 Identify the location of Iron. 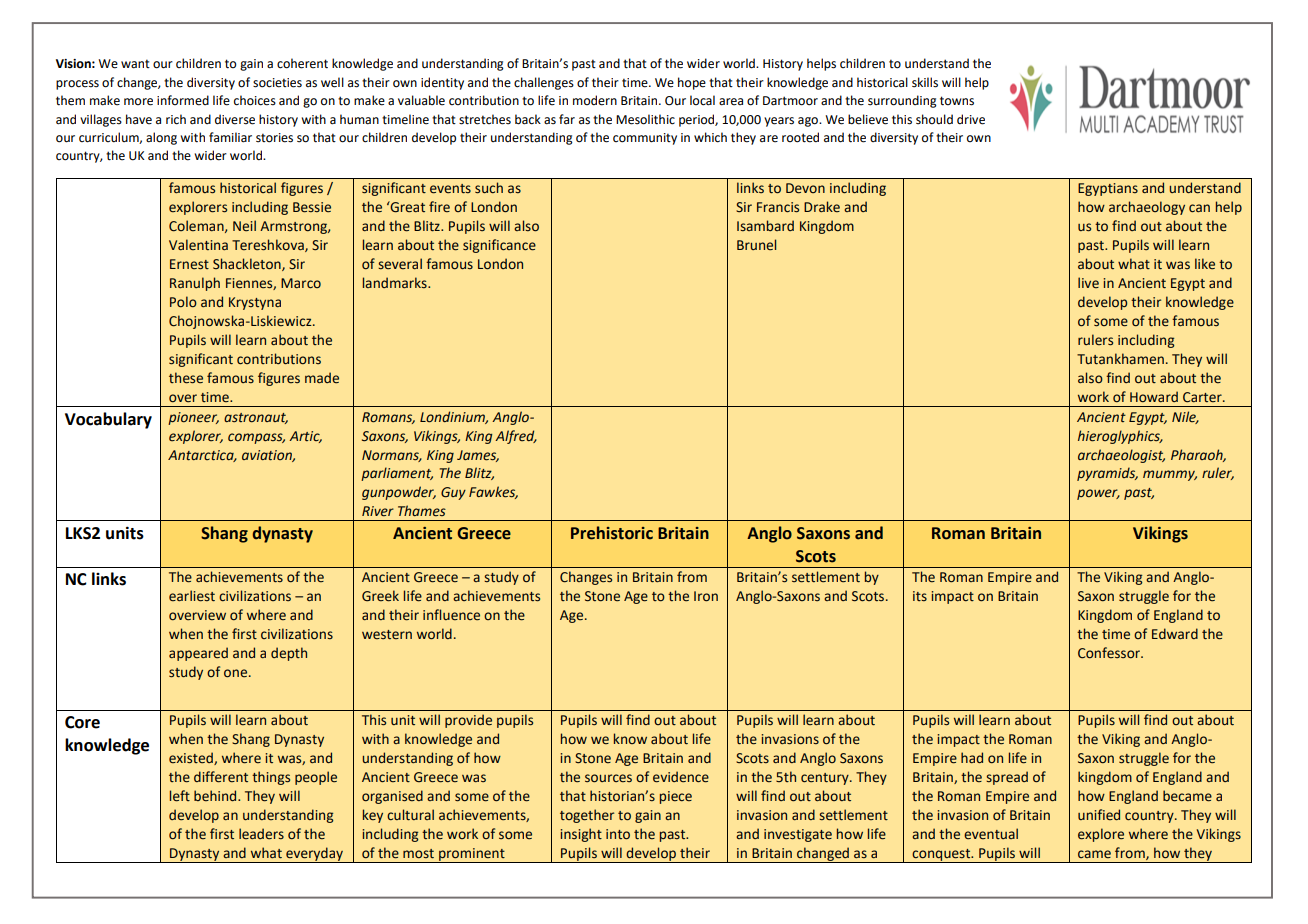
(706, 596).
